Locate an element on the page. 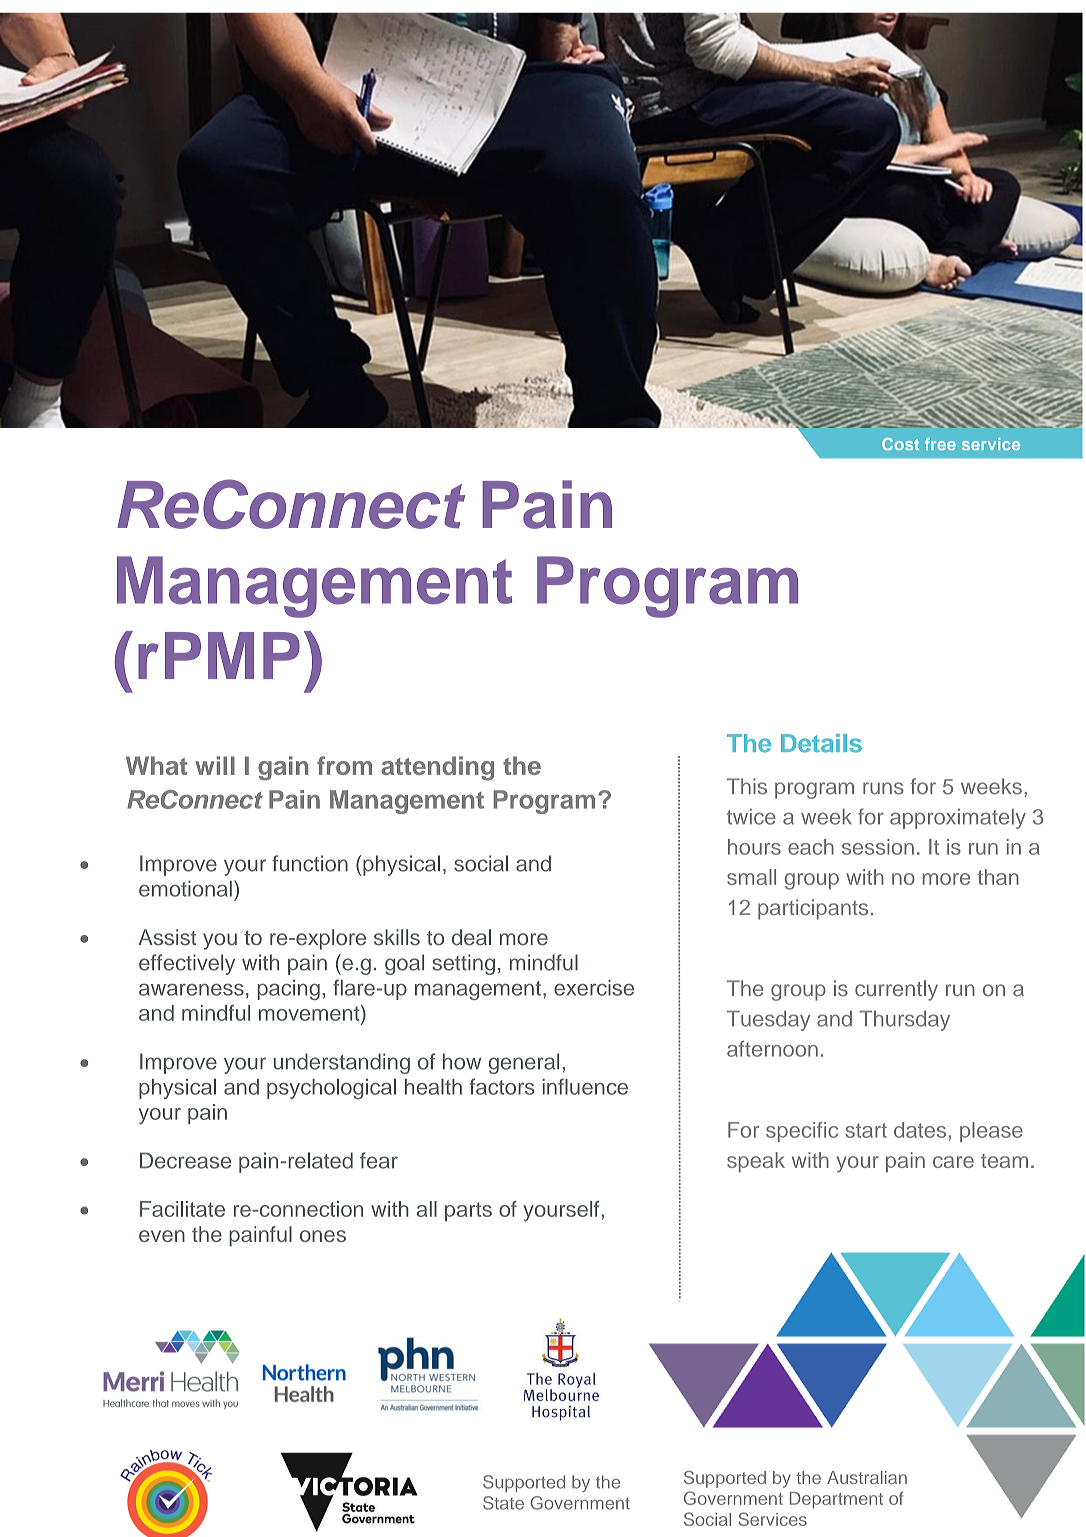 This document has height=1537, width=1086. runs is located at coordinates (883, 788).
